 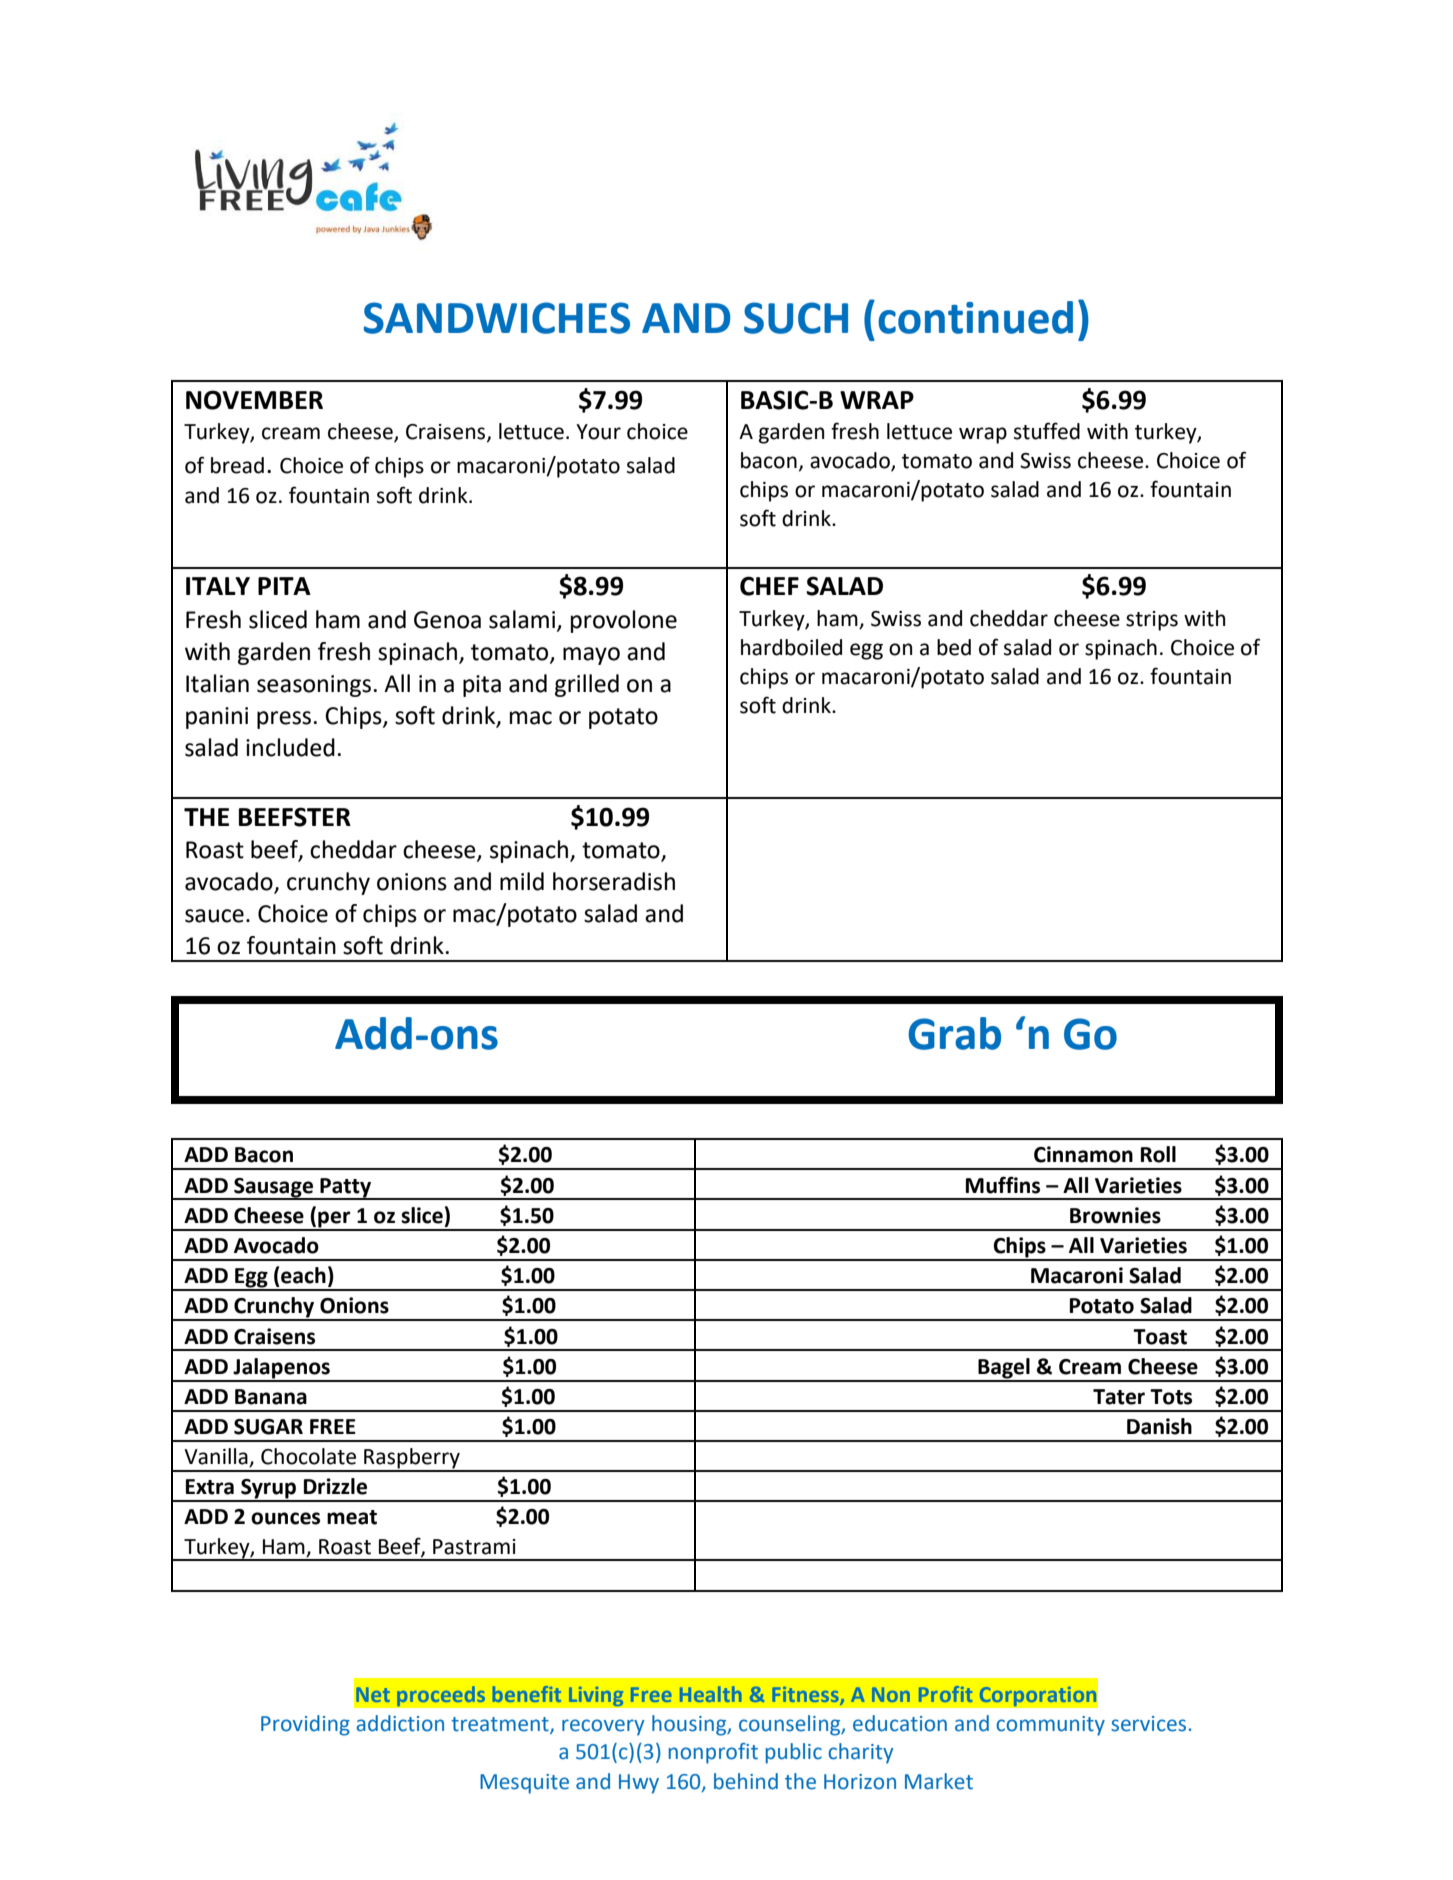 What do you see at coordinates (290, 747) in the screenshot?
I see `included` at bounding box center [290, 747].
